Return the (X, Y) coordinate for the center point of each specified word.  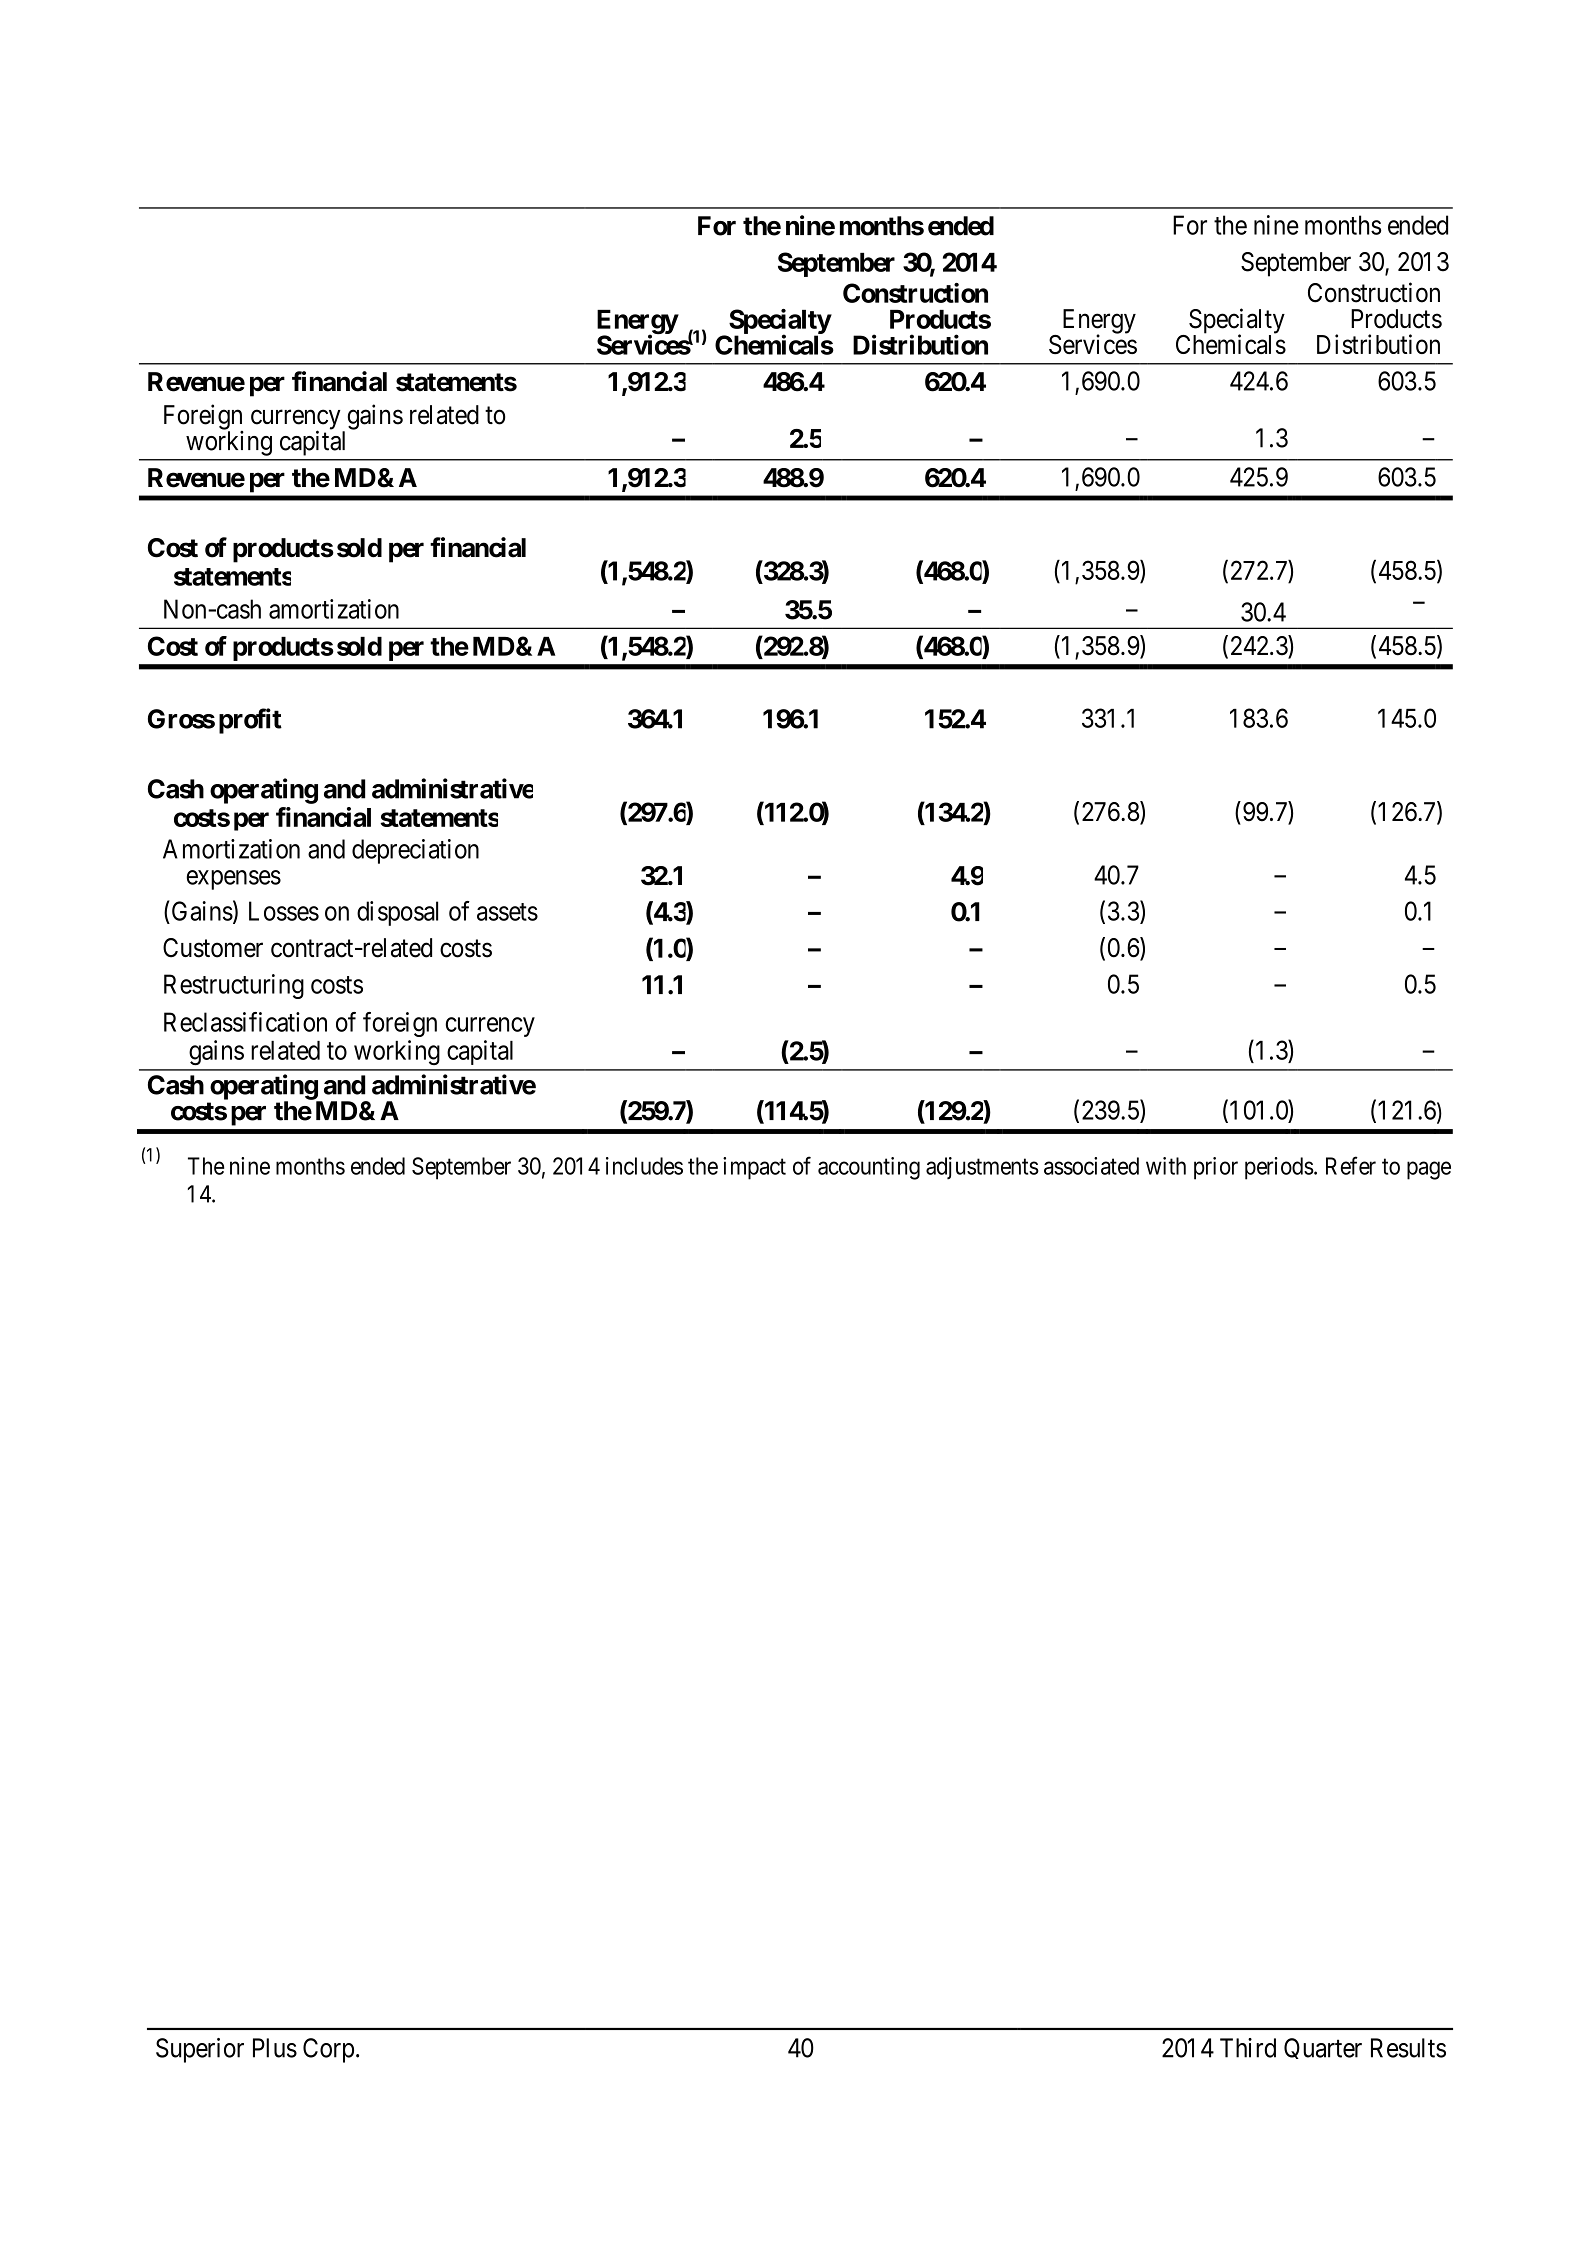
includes (644, 1166)
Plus (275, 2048)
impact (754, 1168)
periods (1279, 1168)
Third (1248, 2048)
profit (250, 721)
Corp (328, 2050)
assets (507, 912)
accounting (869, 1168)
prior (1216, 1168)
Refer (1351, 1165)
